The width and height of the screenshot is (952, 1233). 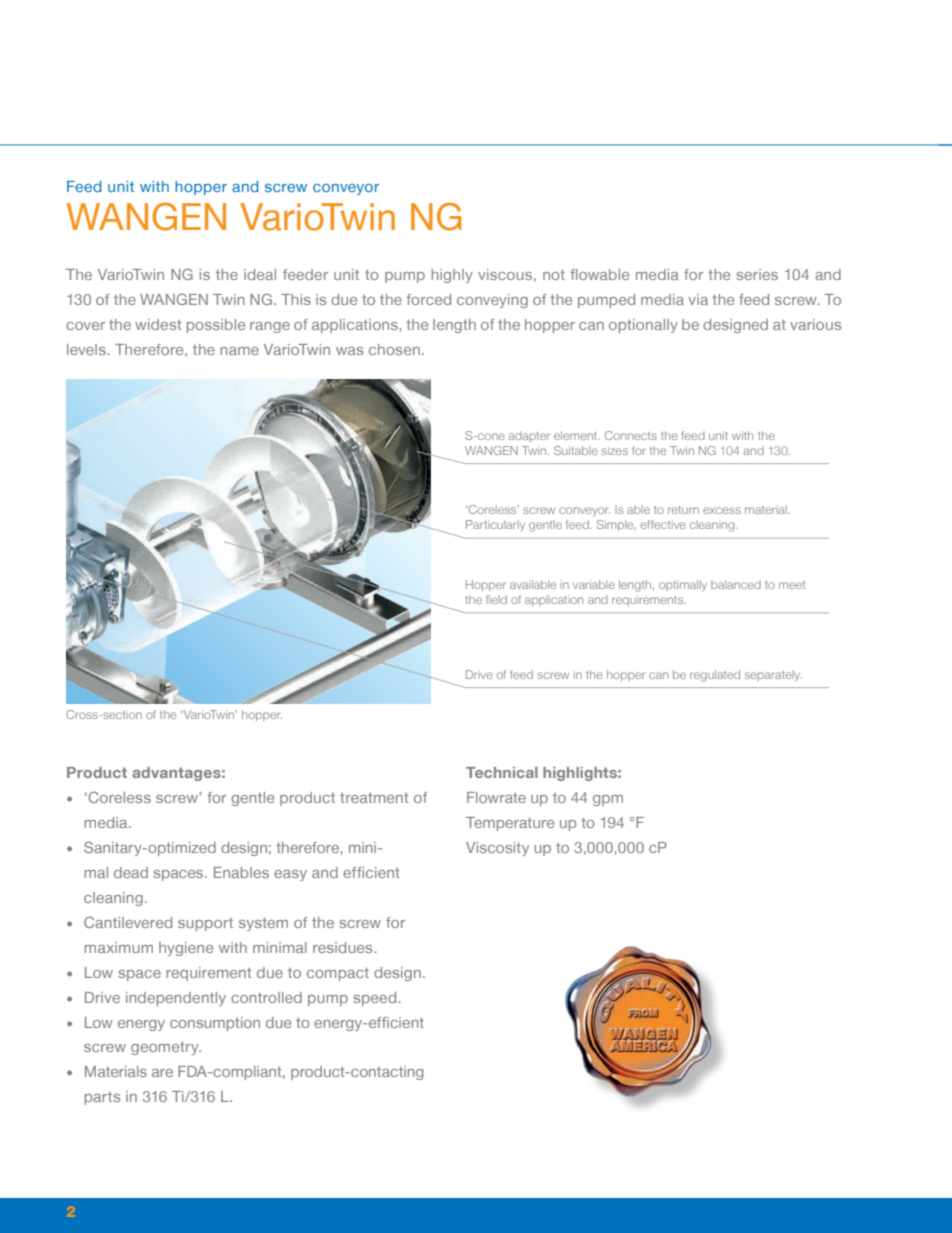 What do you see at coordinates (497, 849) in the screenshot?
I see `Viscosity` at bounding box center [497, 849].
